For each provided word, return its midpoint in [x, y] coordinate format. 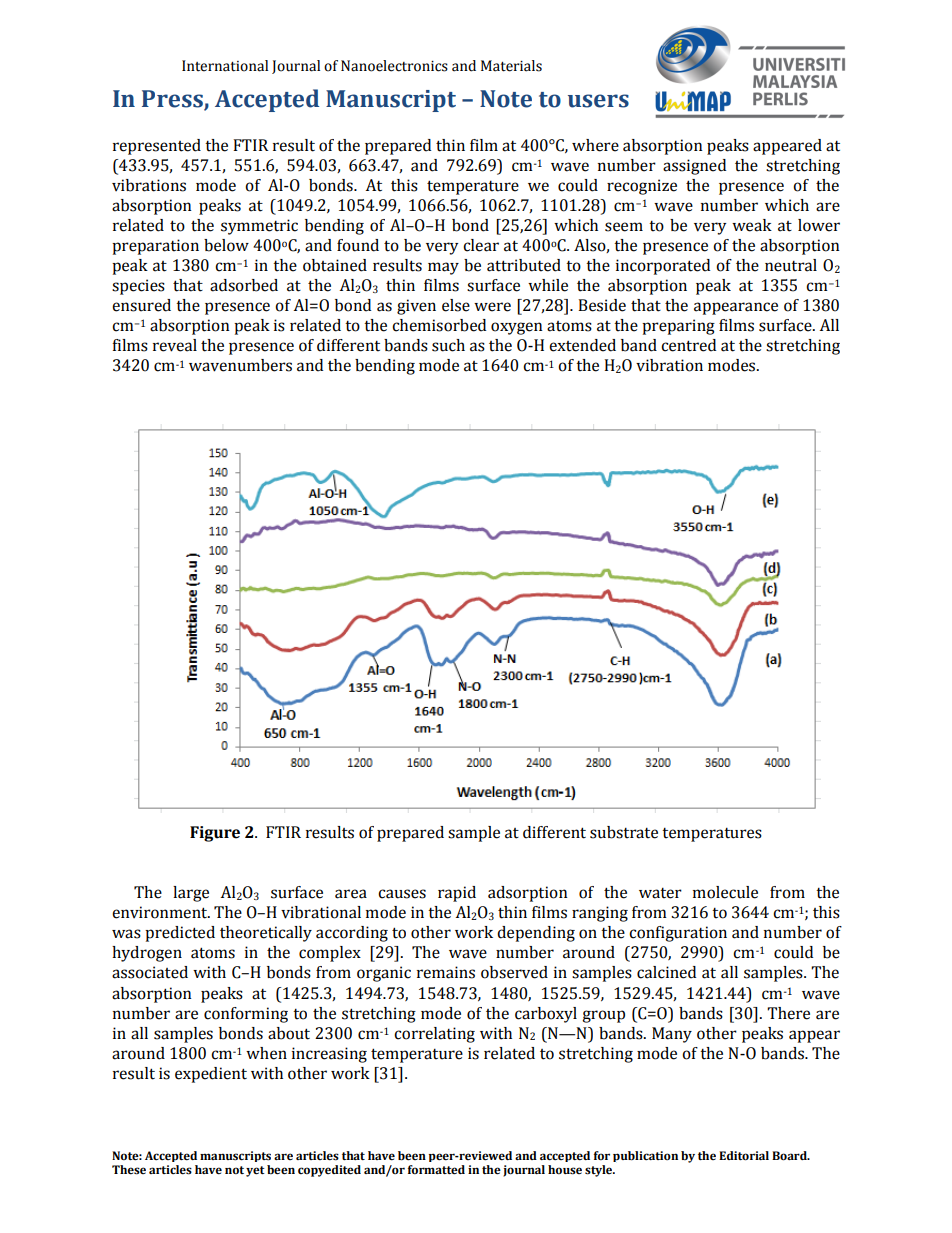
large [191, 894]
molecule [725, 892]
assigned [694, 167]
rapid [457, 894]
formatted [436, 1170]
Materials [511, 66]
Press [173, 100]
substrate [624, 832]
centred [688, 345]
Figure [215, 834]
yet [255, 1171]
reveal [175, 345]
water [660, 893]
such [448, 345]
